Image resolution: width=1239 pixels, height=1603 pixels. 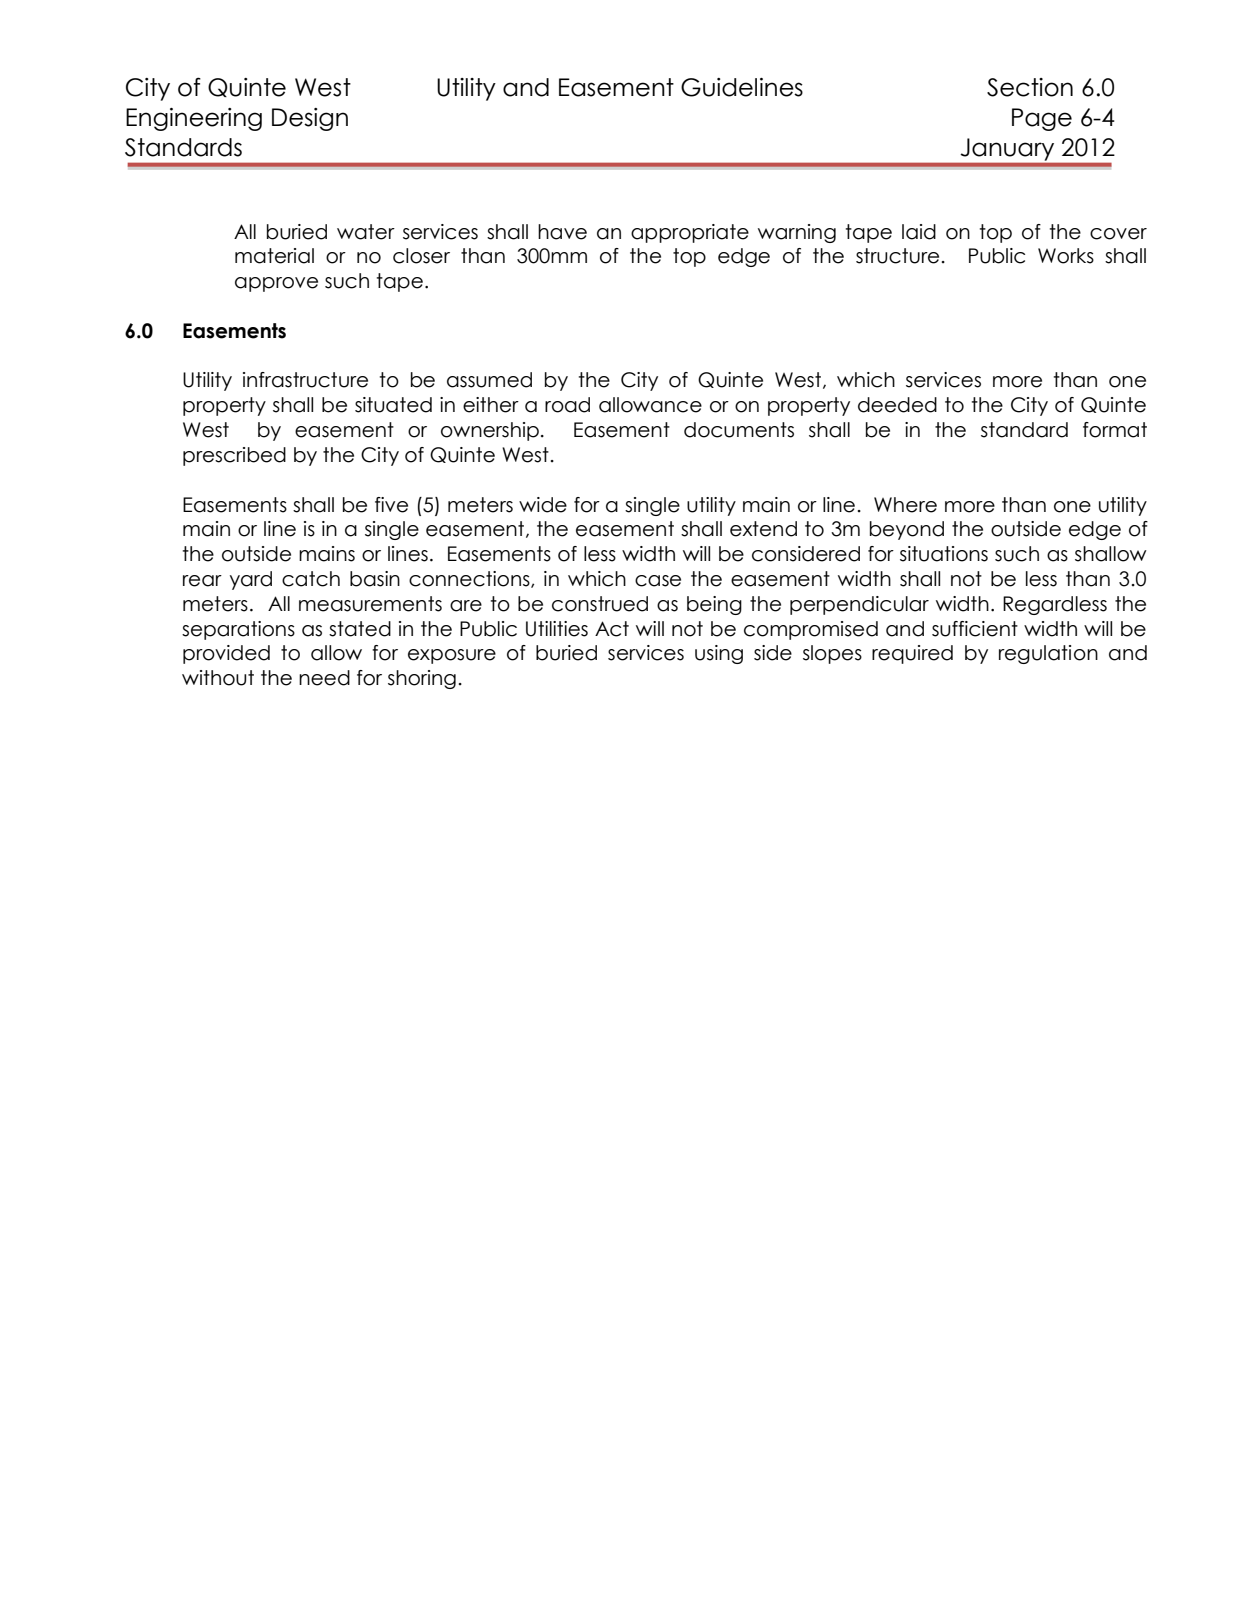 I want to click on catch, so click(x=311, y=579).
